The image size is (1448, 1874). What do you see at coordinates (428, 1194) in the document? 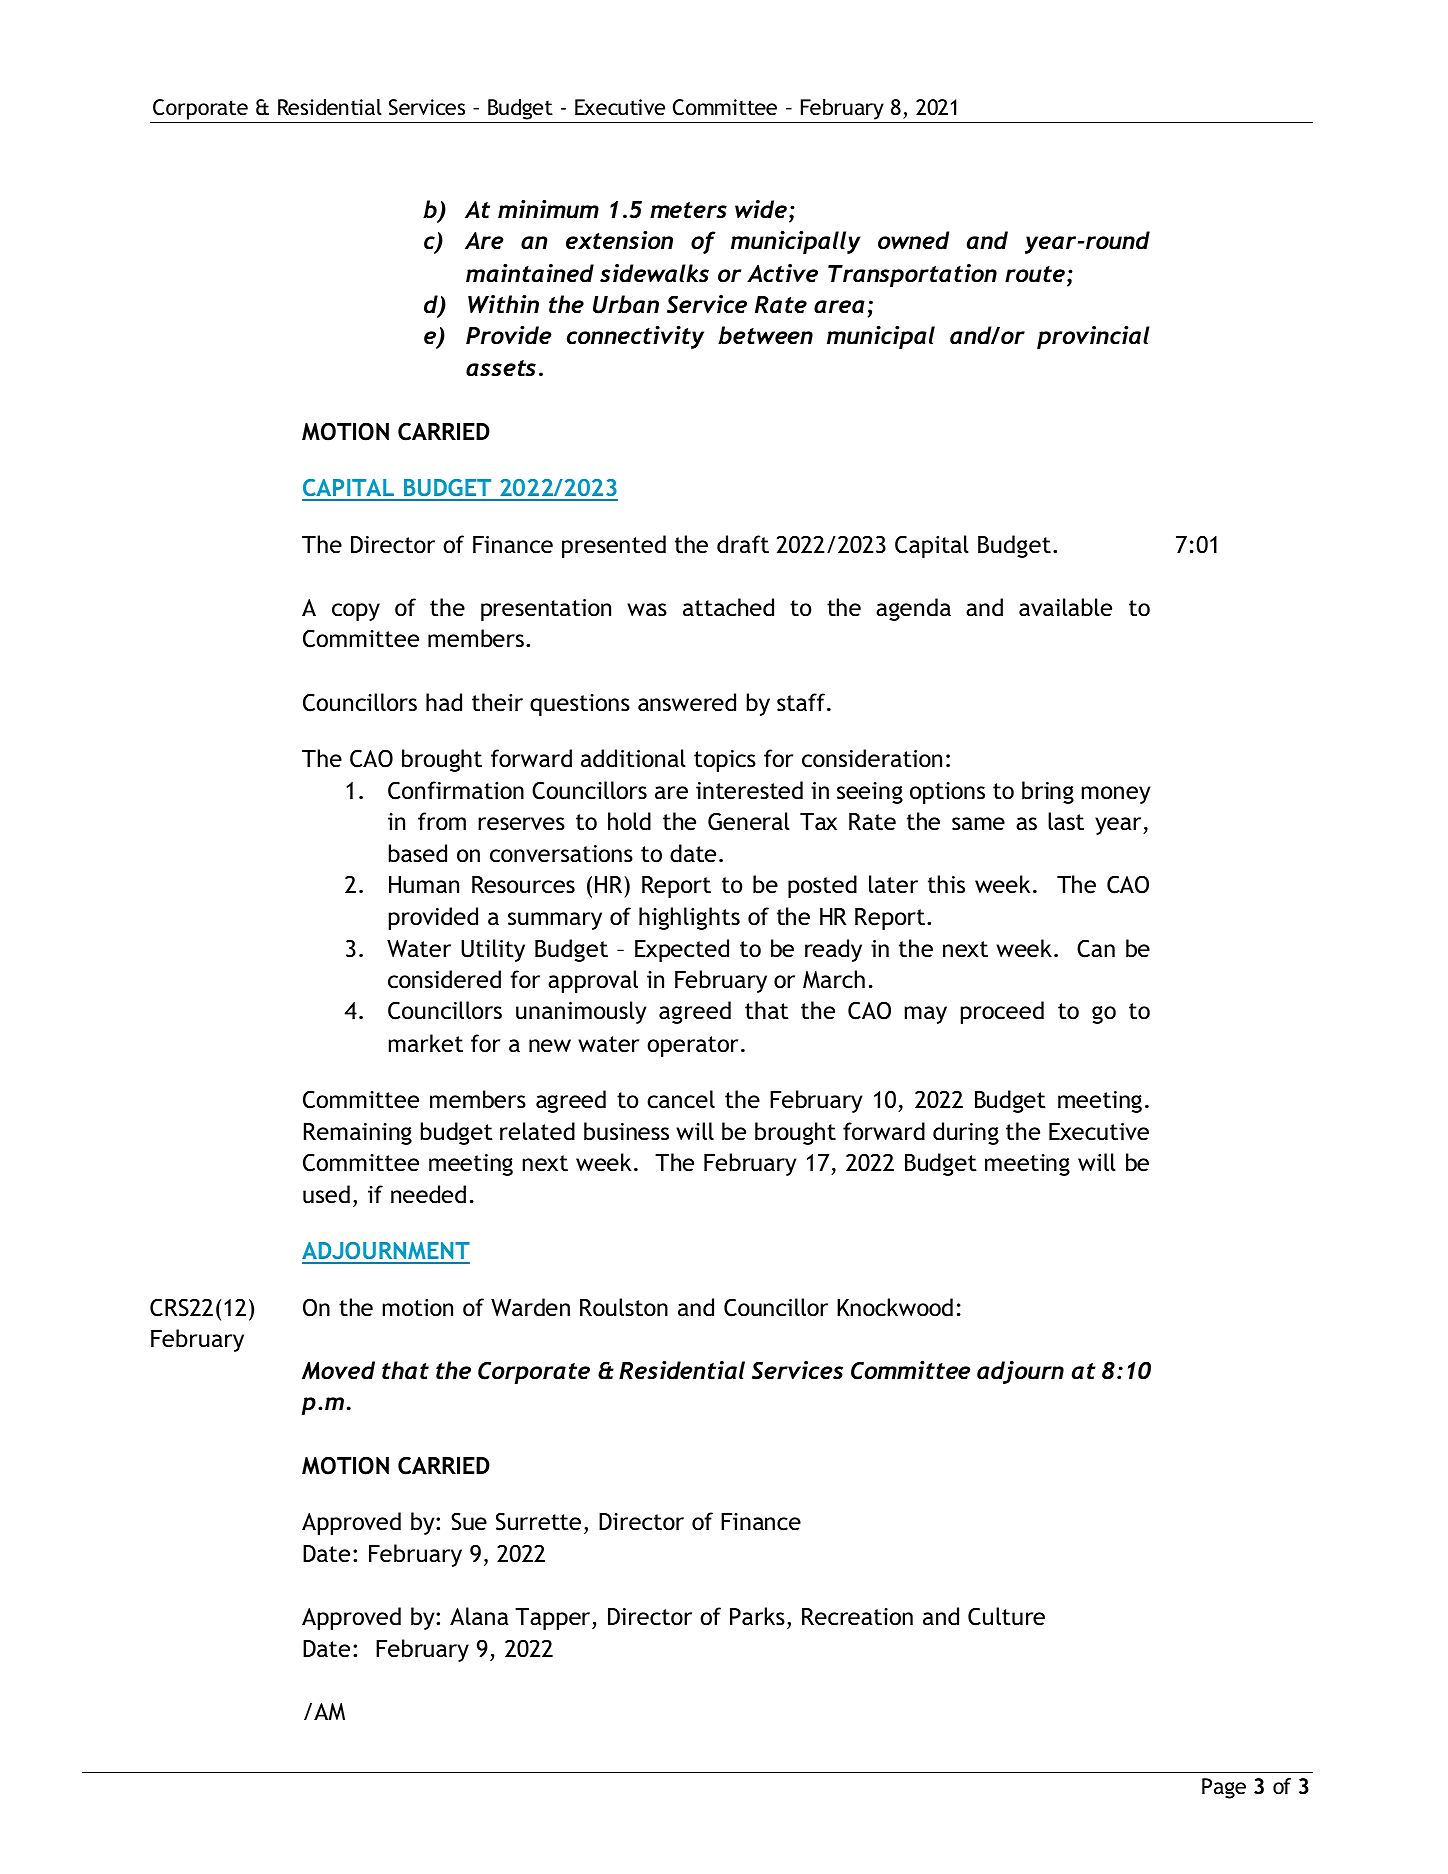
I see `needed` at bounding box center [428, 1194].
